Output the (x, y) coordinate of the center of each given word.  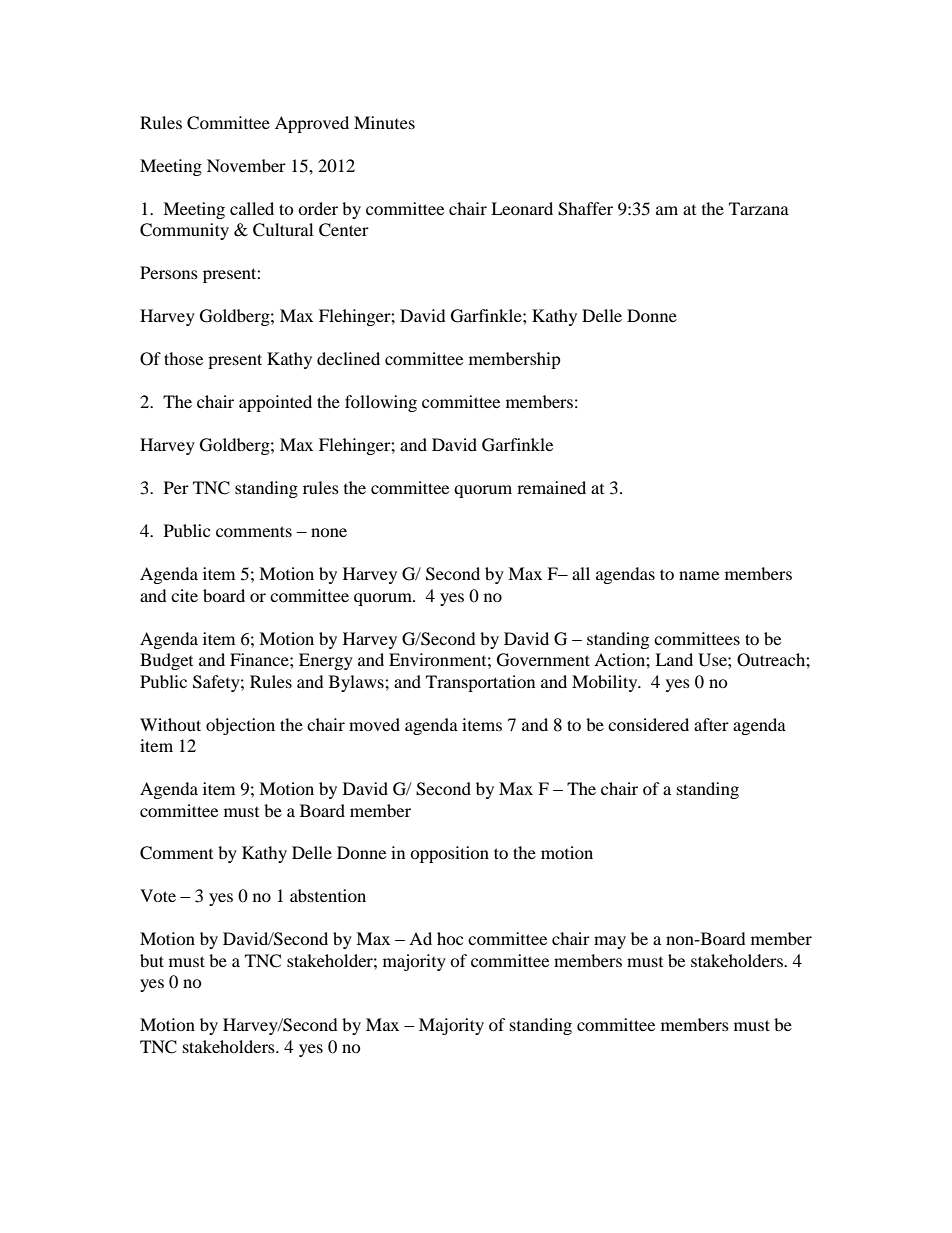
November (246, 165)
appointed (275, 403)
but (152, 960)
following (381, 403)
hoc (450, 938)
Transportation (480, 683)
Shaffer (585, 209)
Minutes (384, 122)
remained (551, 487)
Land (674, 659)
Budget (166, 661)
